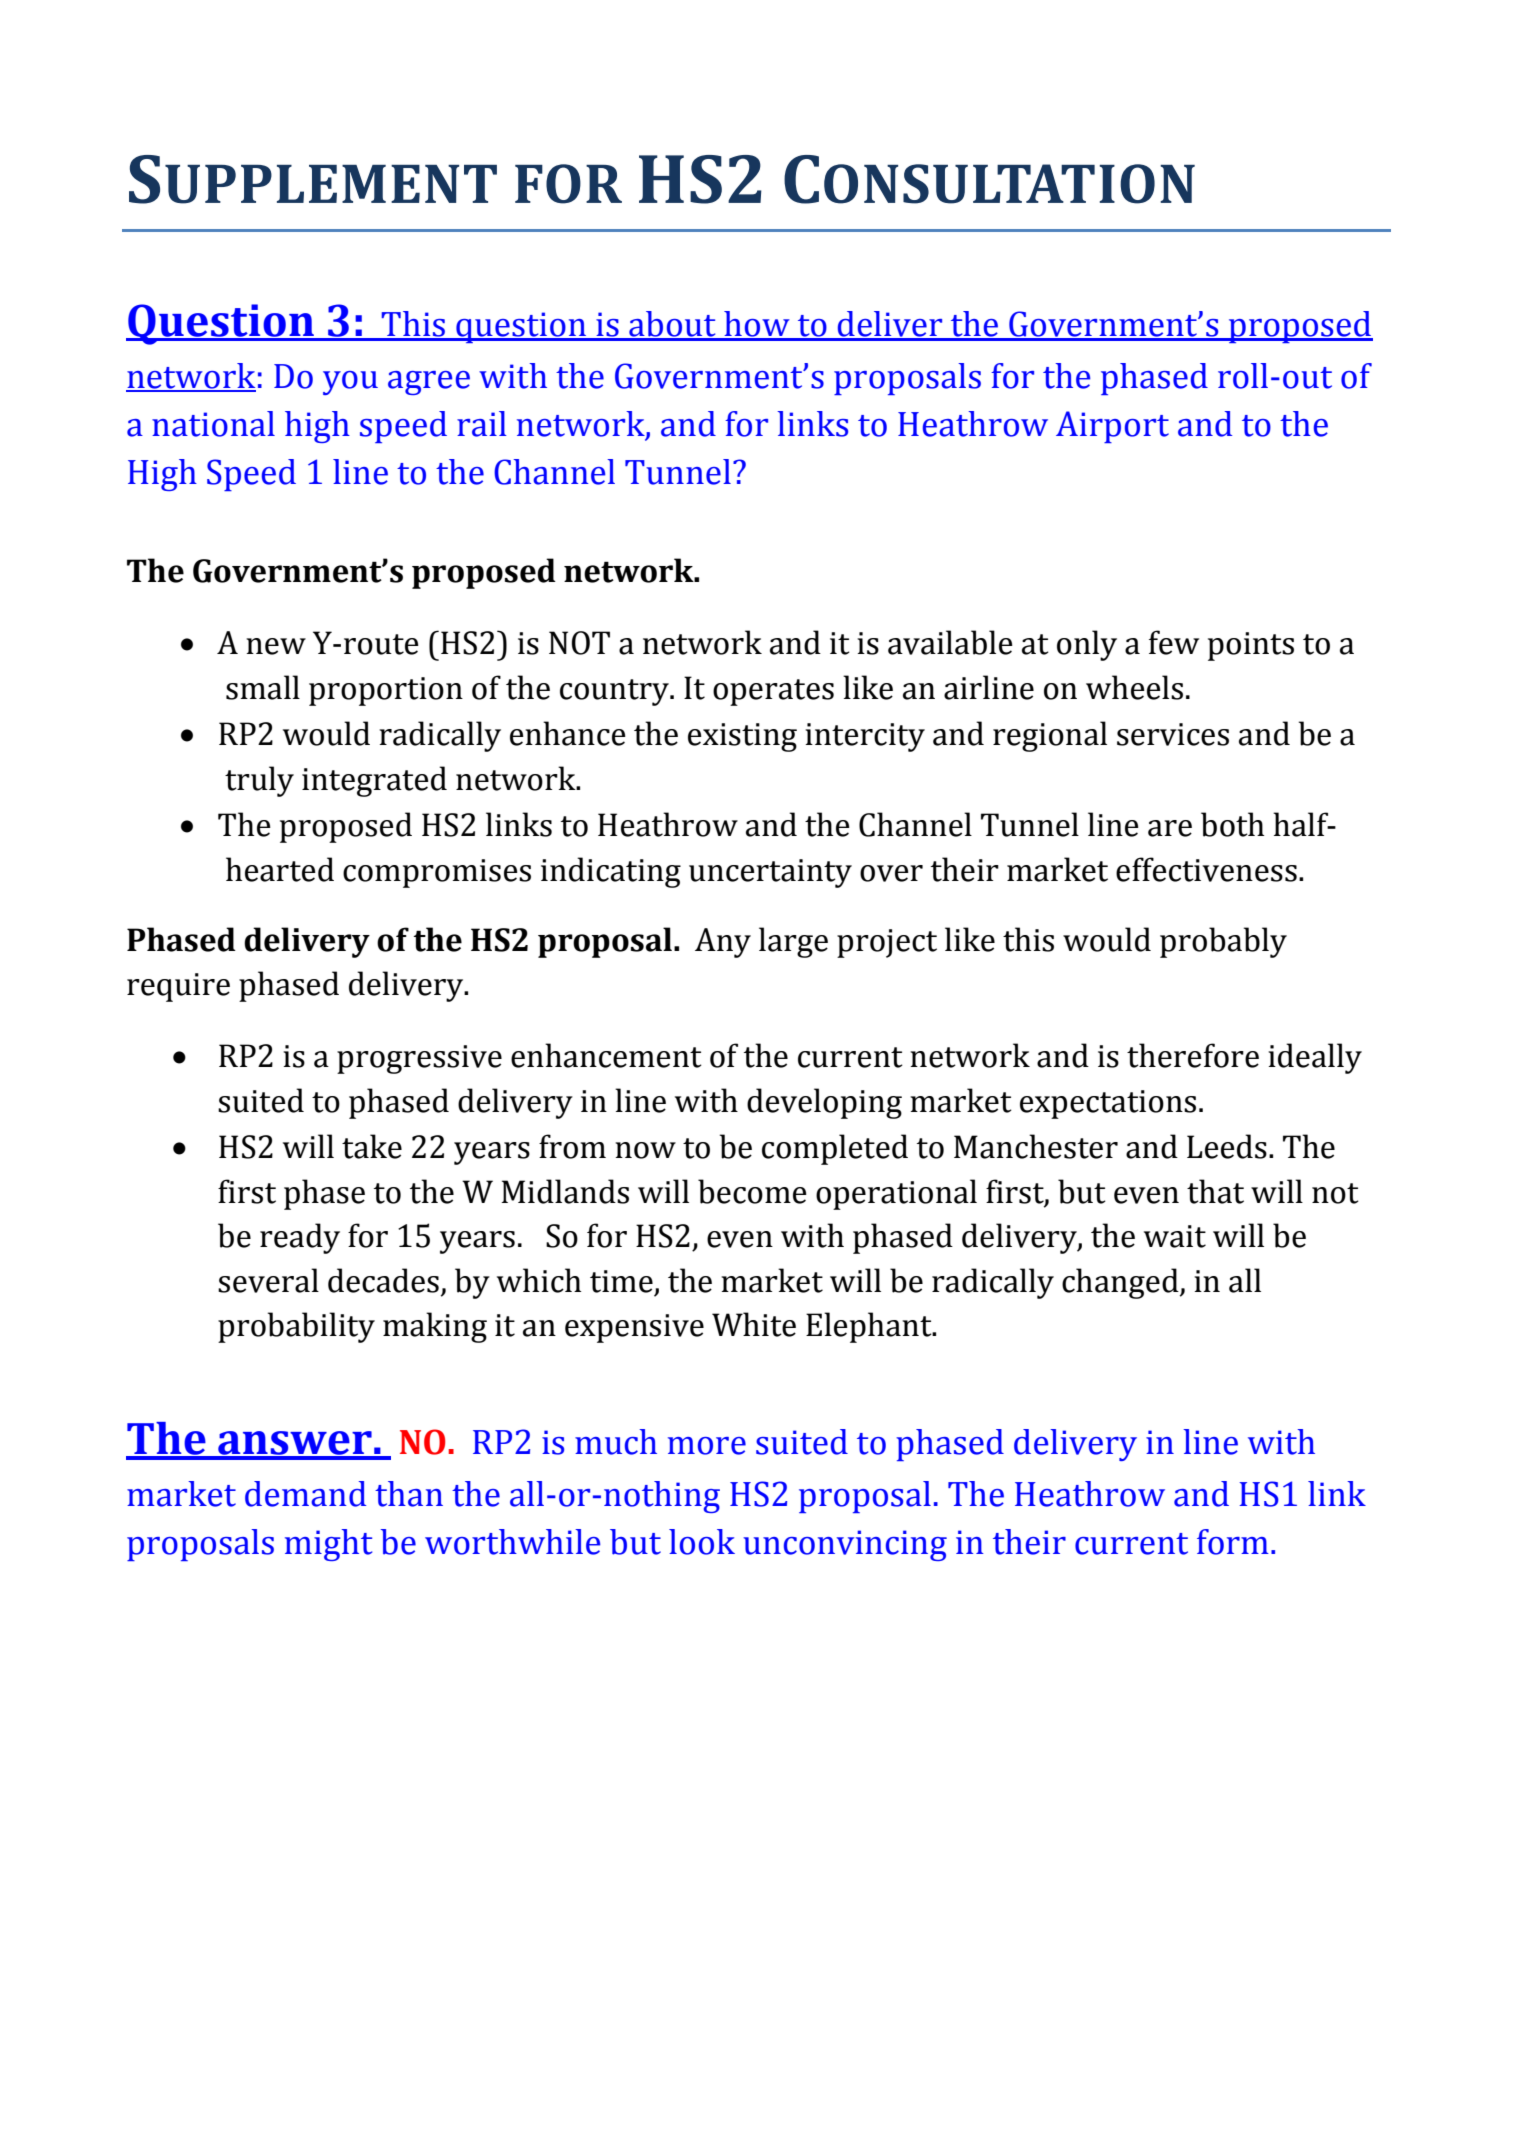  Describe the element at coordinates (742, 737) in the screenshot. I see `existing` at that location.
